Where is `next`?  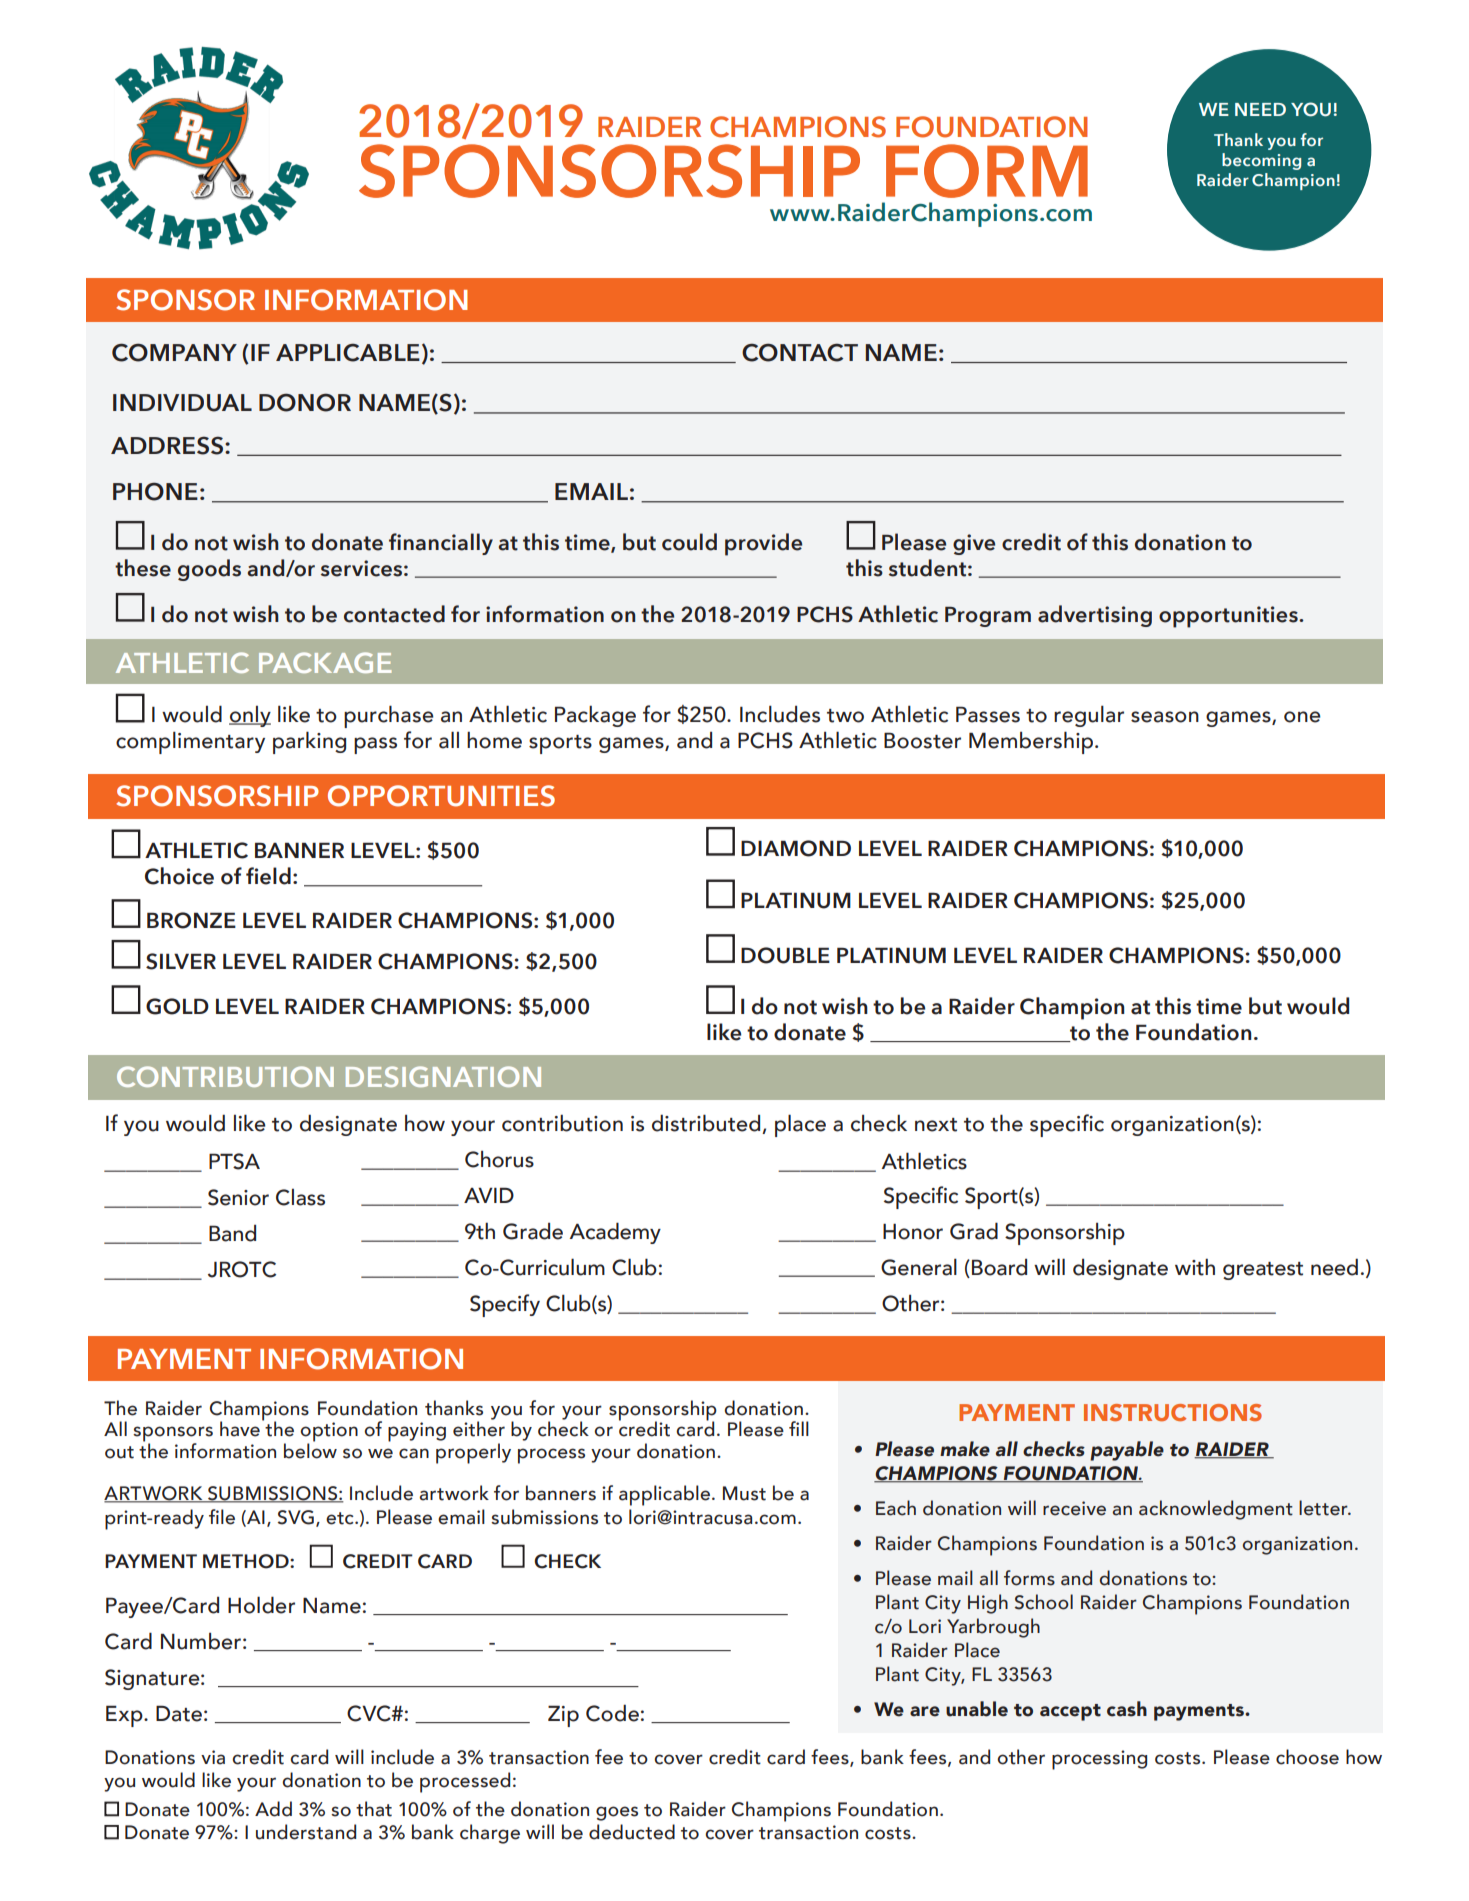
next is located at coordinates (936, 1125).
